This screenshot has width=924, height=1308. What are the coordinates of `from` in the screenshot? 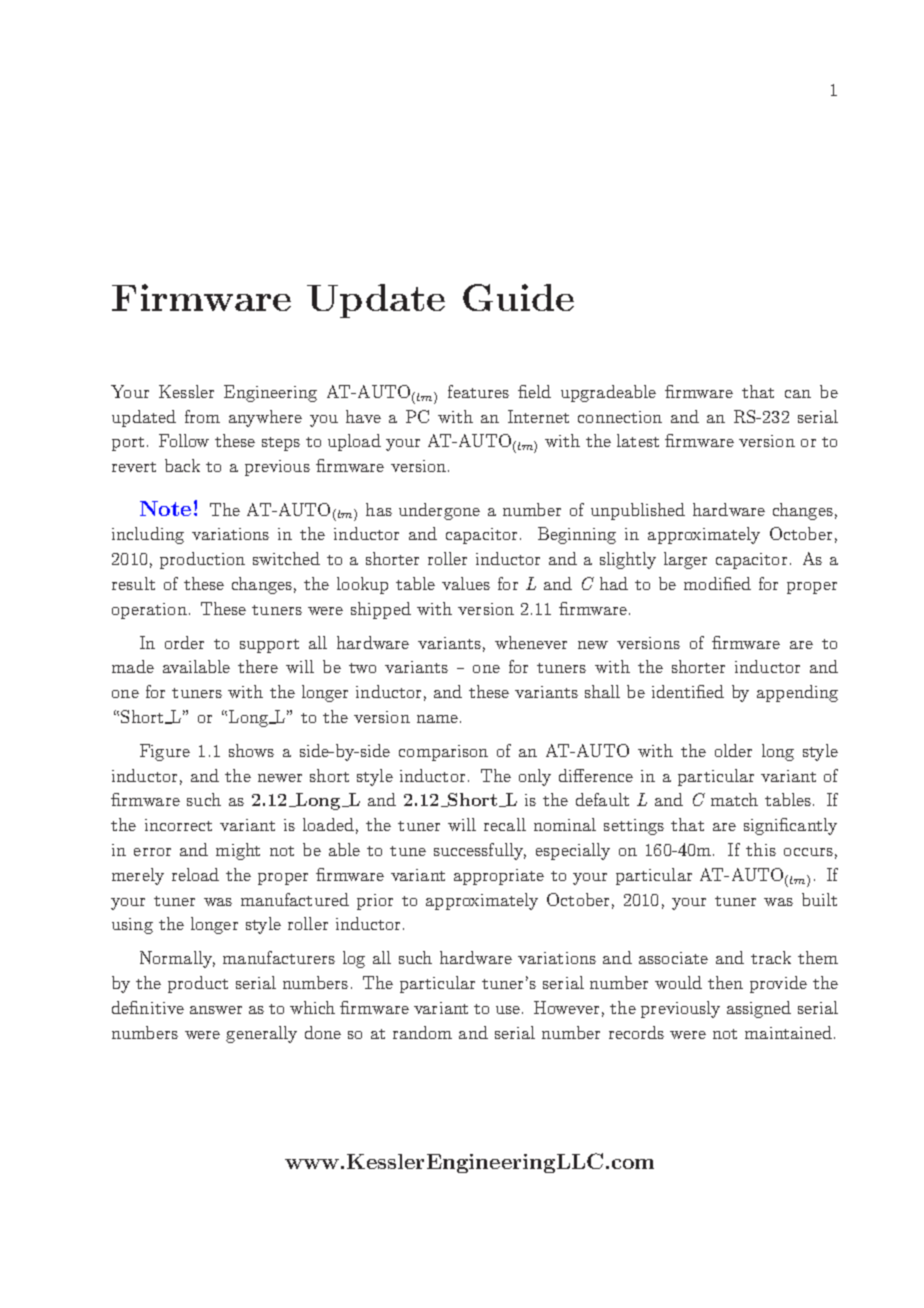 It's located at (202, 416).
